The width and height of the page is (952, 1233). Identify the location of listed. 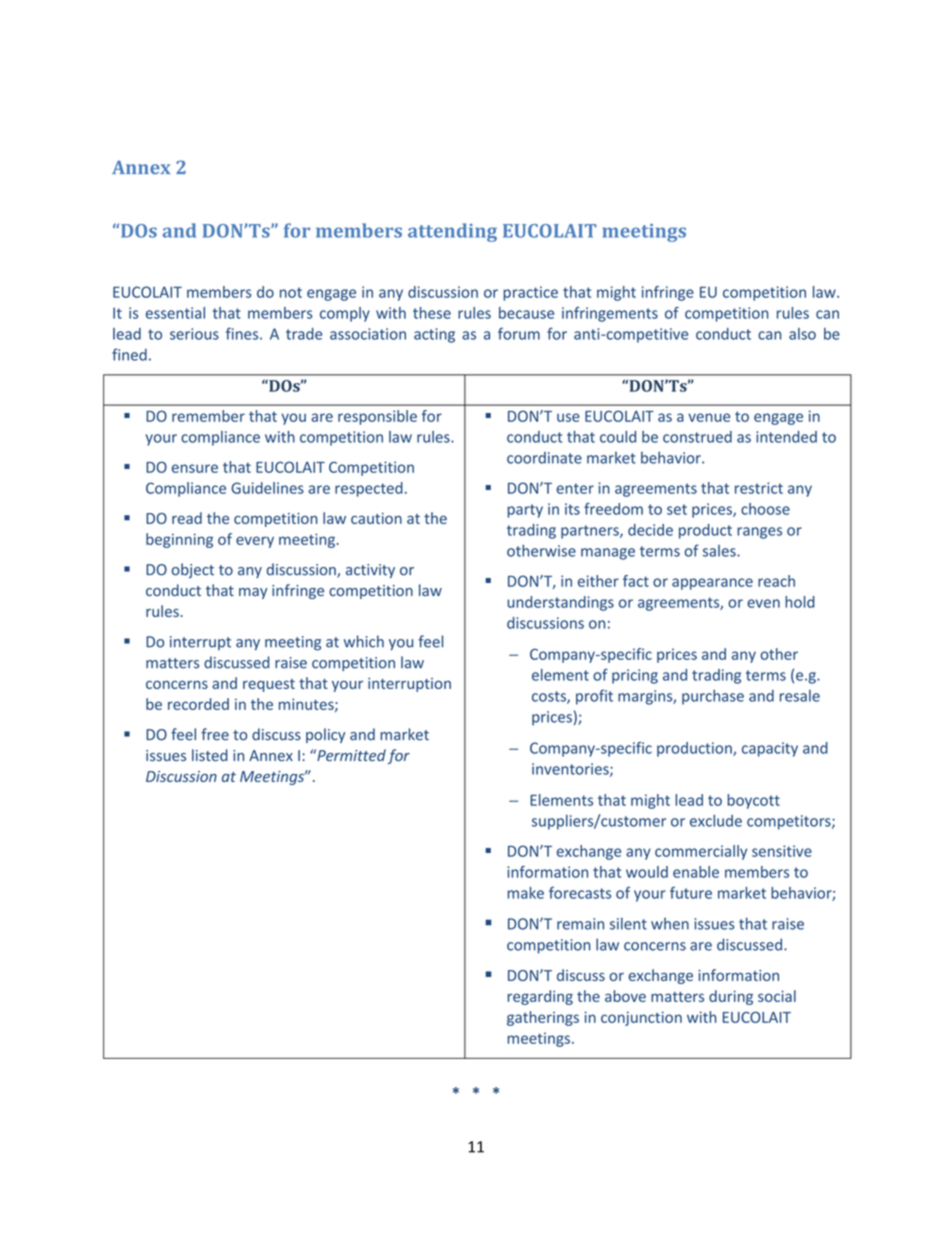
(210, 755).
